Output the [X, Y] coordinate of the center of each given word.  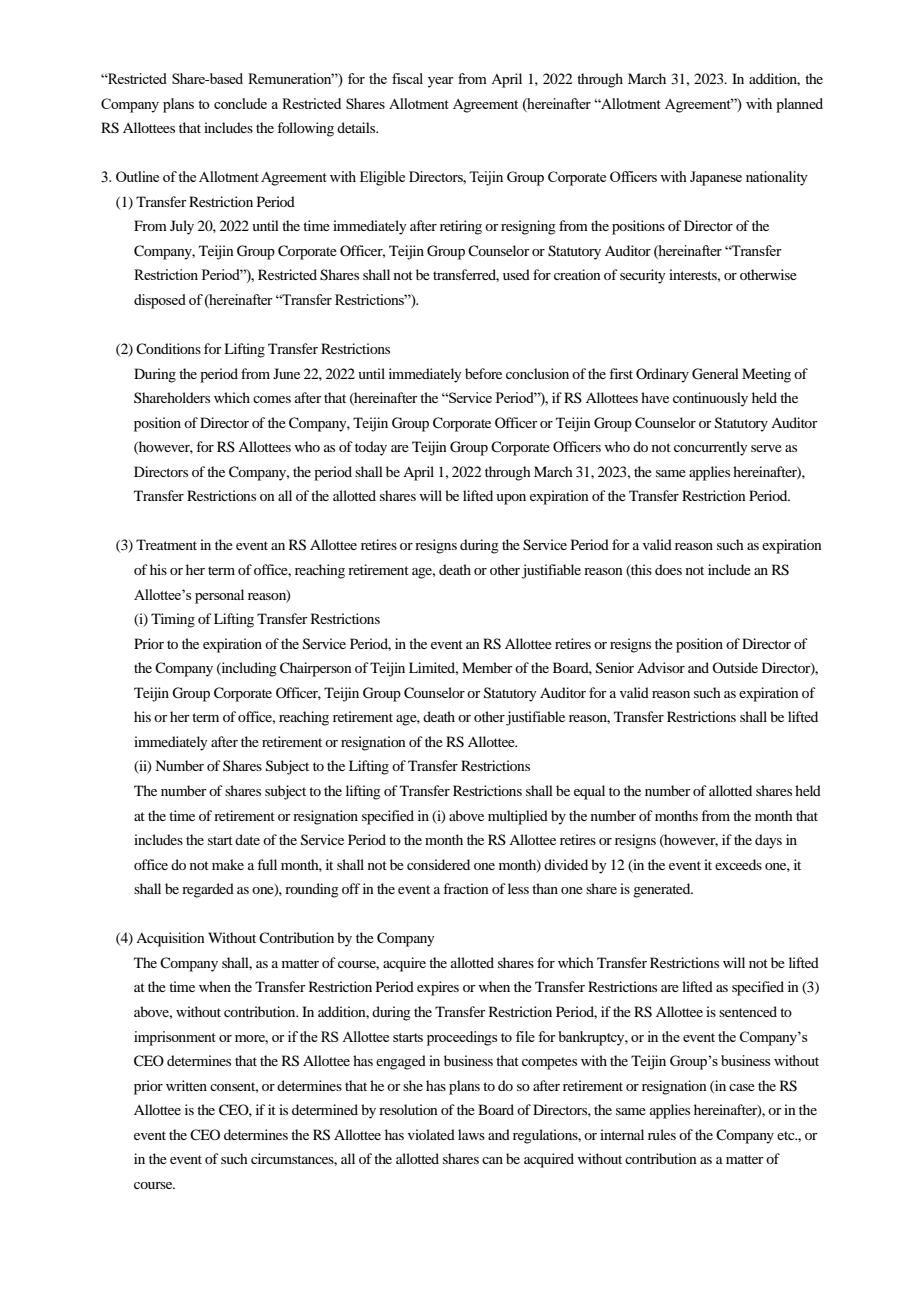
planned [799, 105]
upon [511, 499]
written [186, 1085]
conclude [240, 103]
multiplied [518, 817]
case [742, 1087]
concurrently [710, 448]
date [247, 839]
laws [471, 1134]
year [441, 82]
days [768, 841]
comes [272, 399]
